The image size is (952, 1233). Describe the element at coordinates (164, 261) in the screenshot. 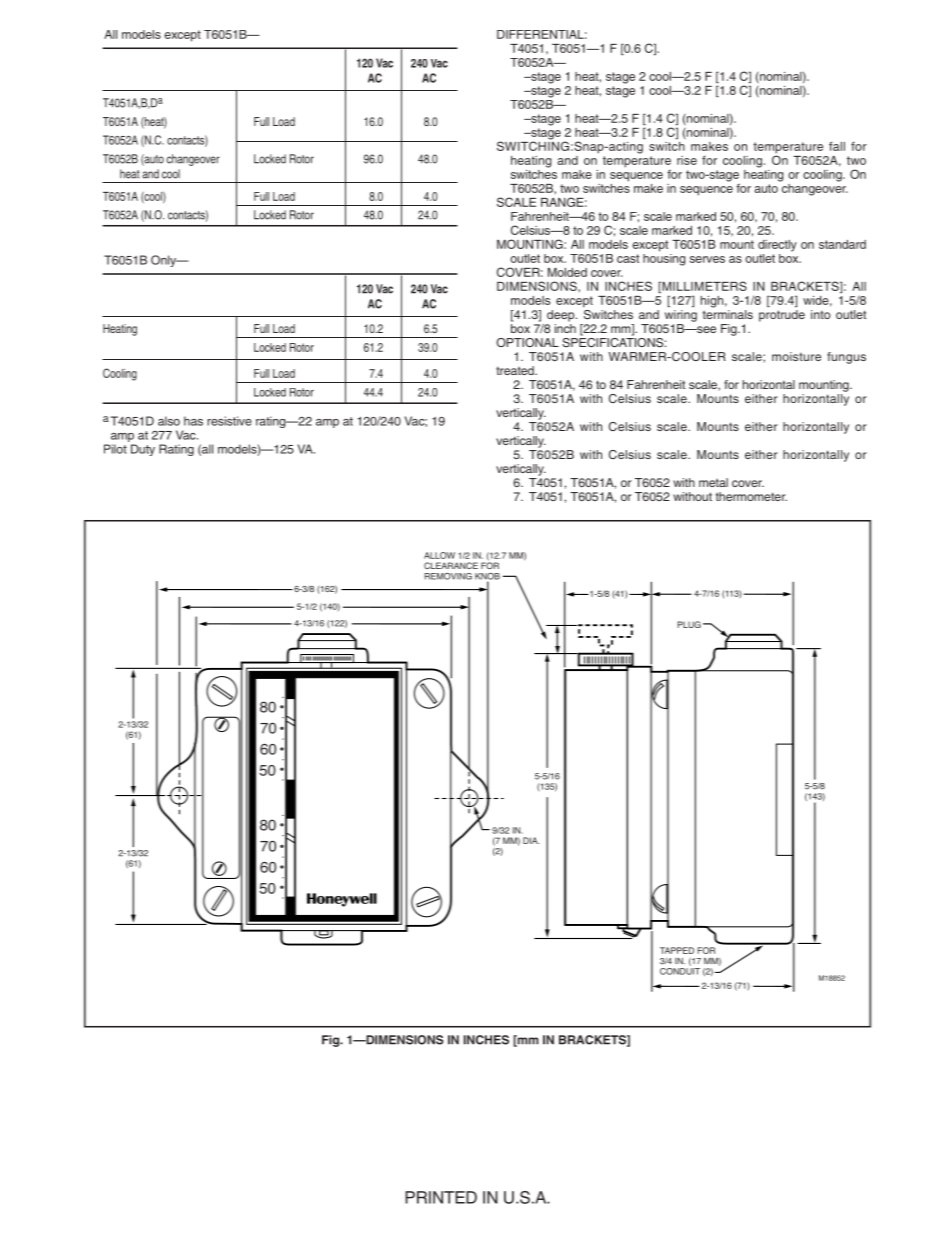

I see `Only` at that location.
